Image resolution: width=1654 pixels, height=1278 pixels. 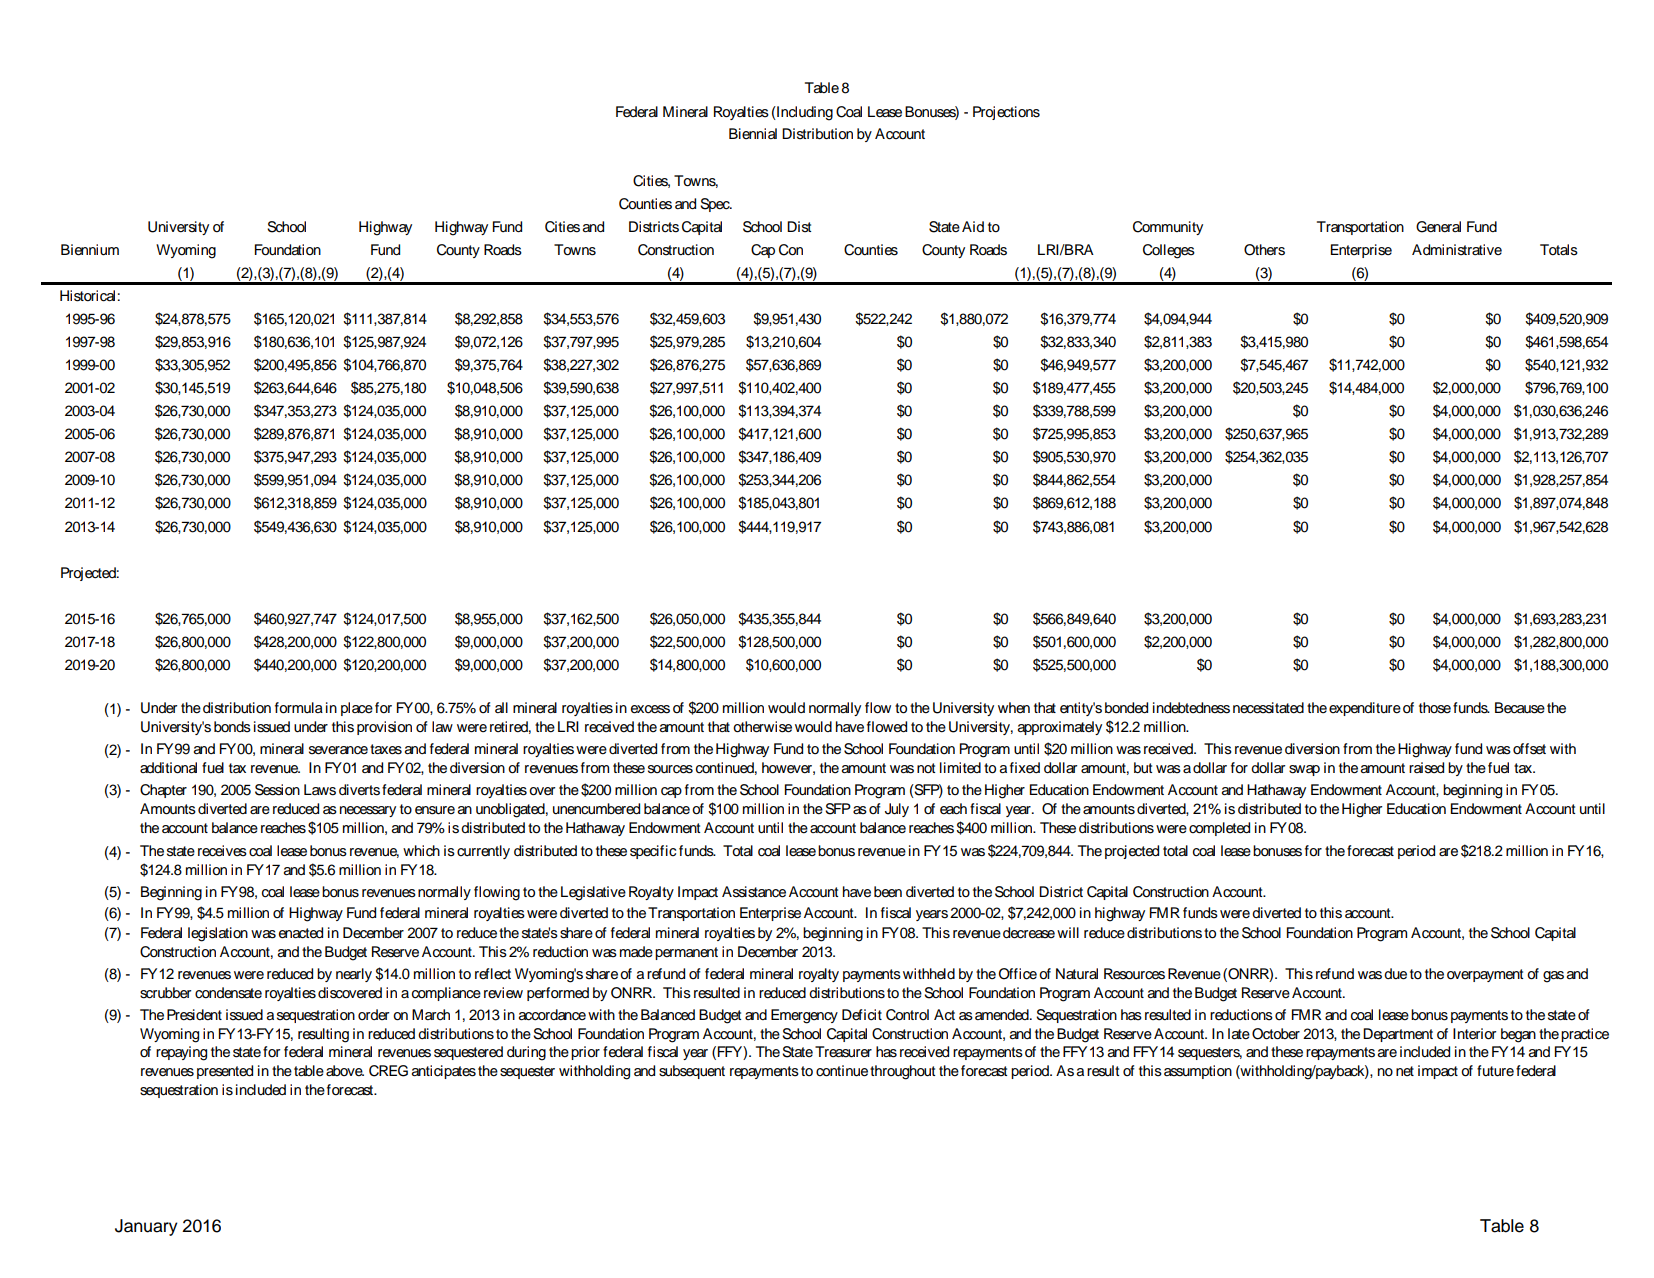 What do you see at coordinates (1438, 227) in the page?
I see `General` at bounding box center [1438, 227].
